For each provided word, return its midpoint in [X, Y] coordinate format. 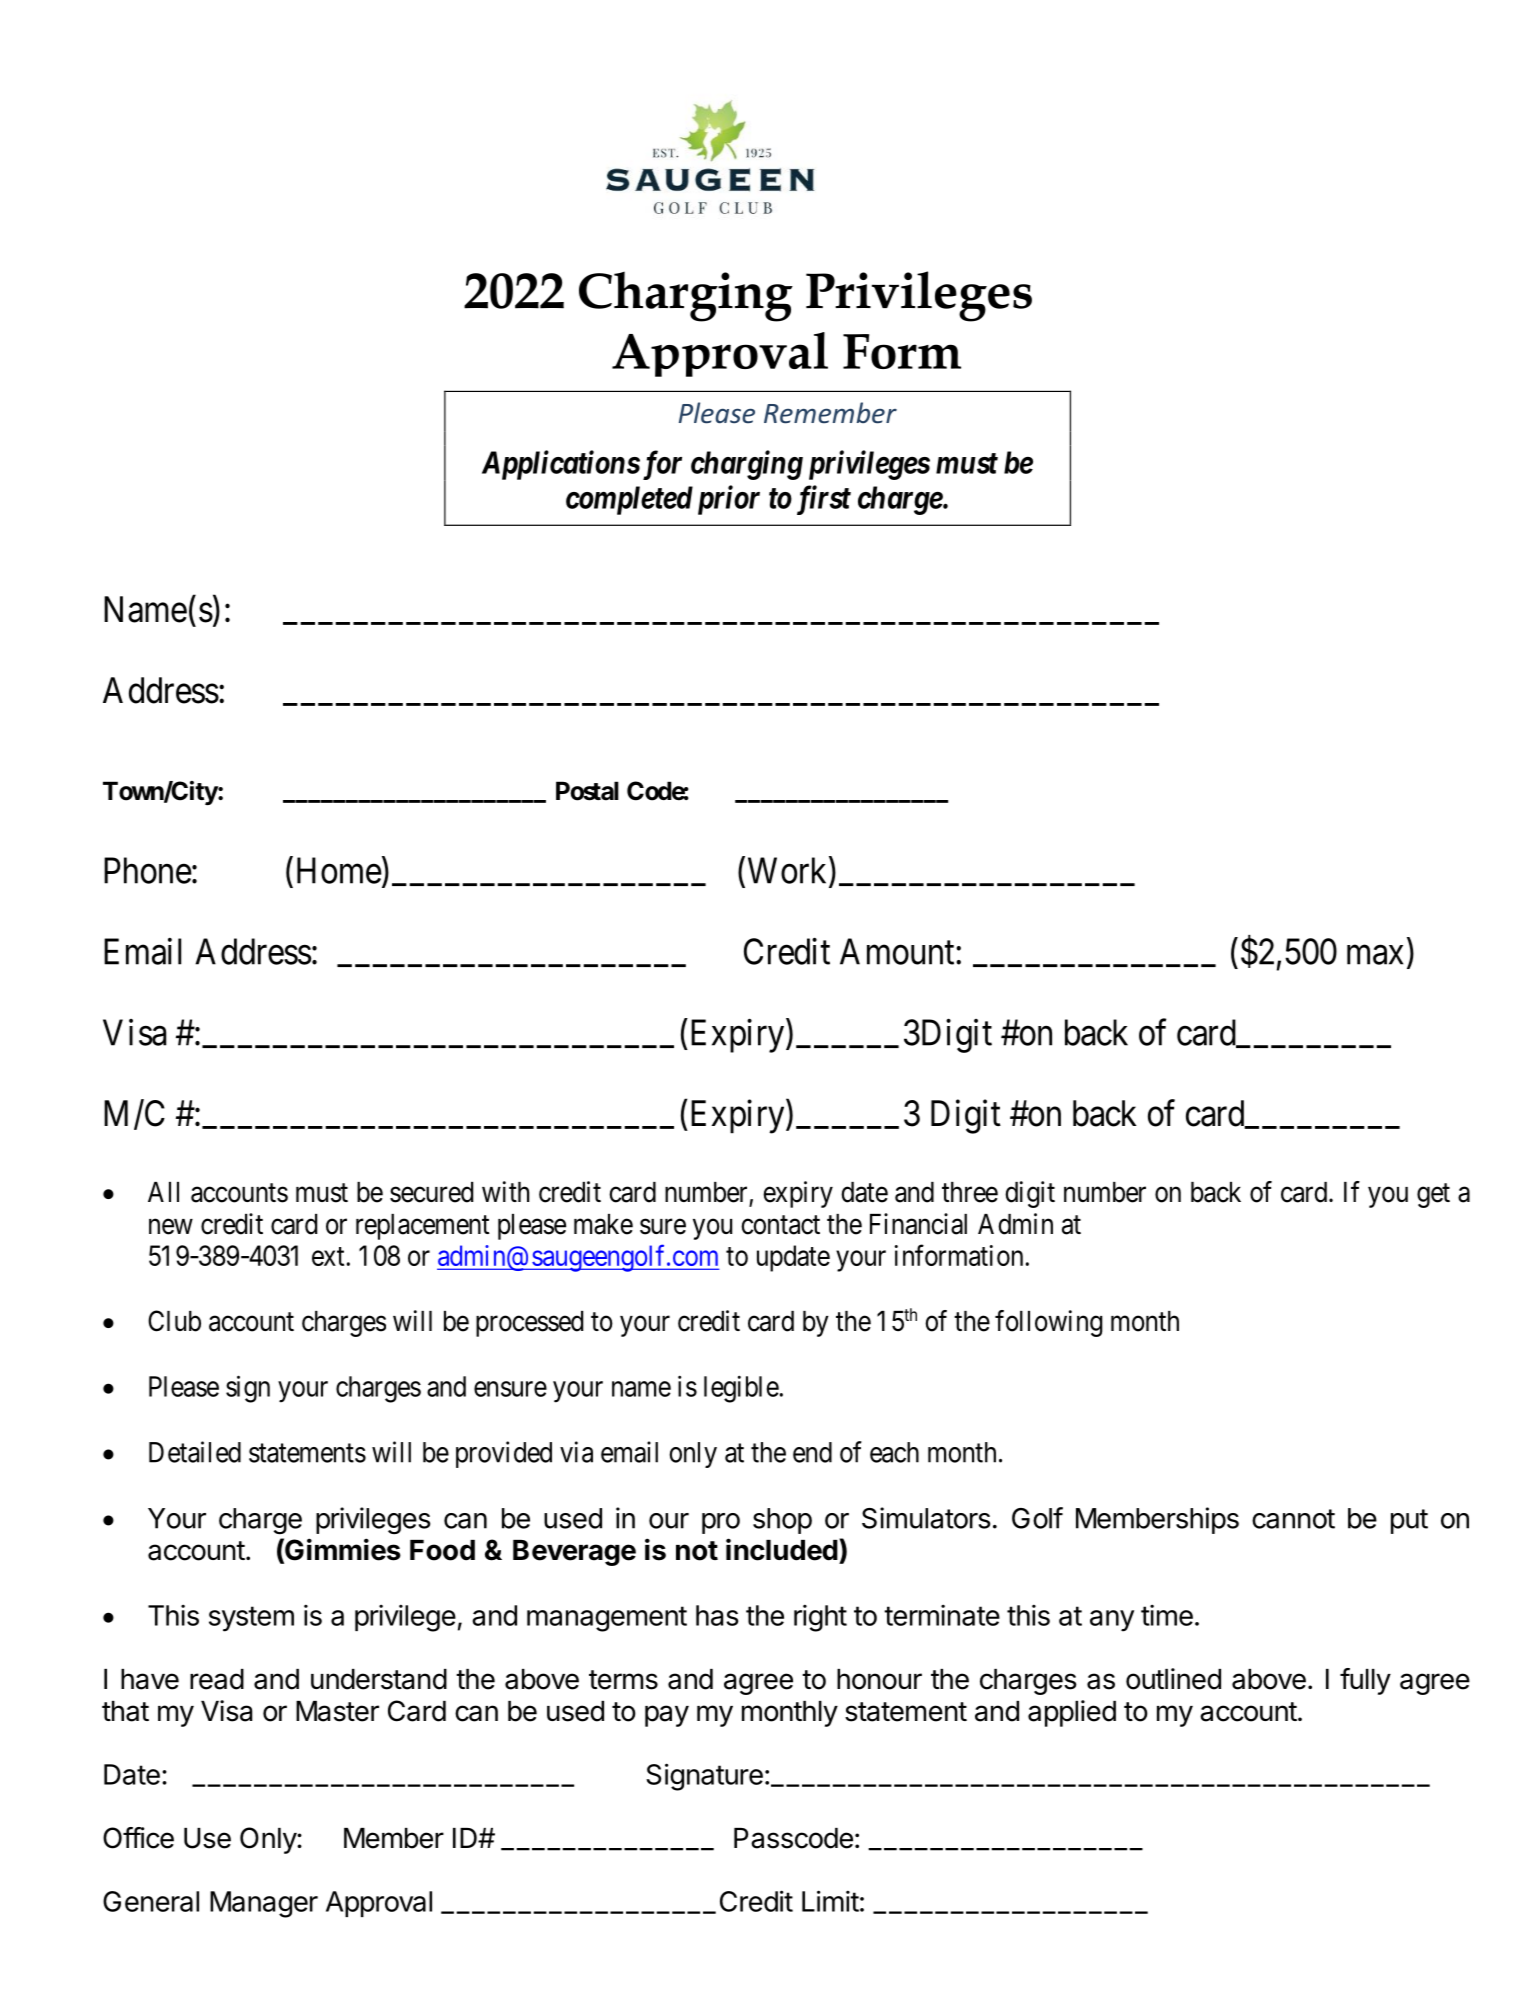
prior [729, 500]
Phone [148, 870]
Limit [830, 1901]
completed [629, 500]
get [1433, 1195]
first [824, 500]
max [1375, 955]
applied [1072, 1713]
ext [328, 1256]
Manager [264, 1904]
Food [442, 1550]
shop [782, 1521]
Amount [898, 951]
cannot [1293, 1519]
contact [780, 1225]
